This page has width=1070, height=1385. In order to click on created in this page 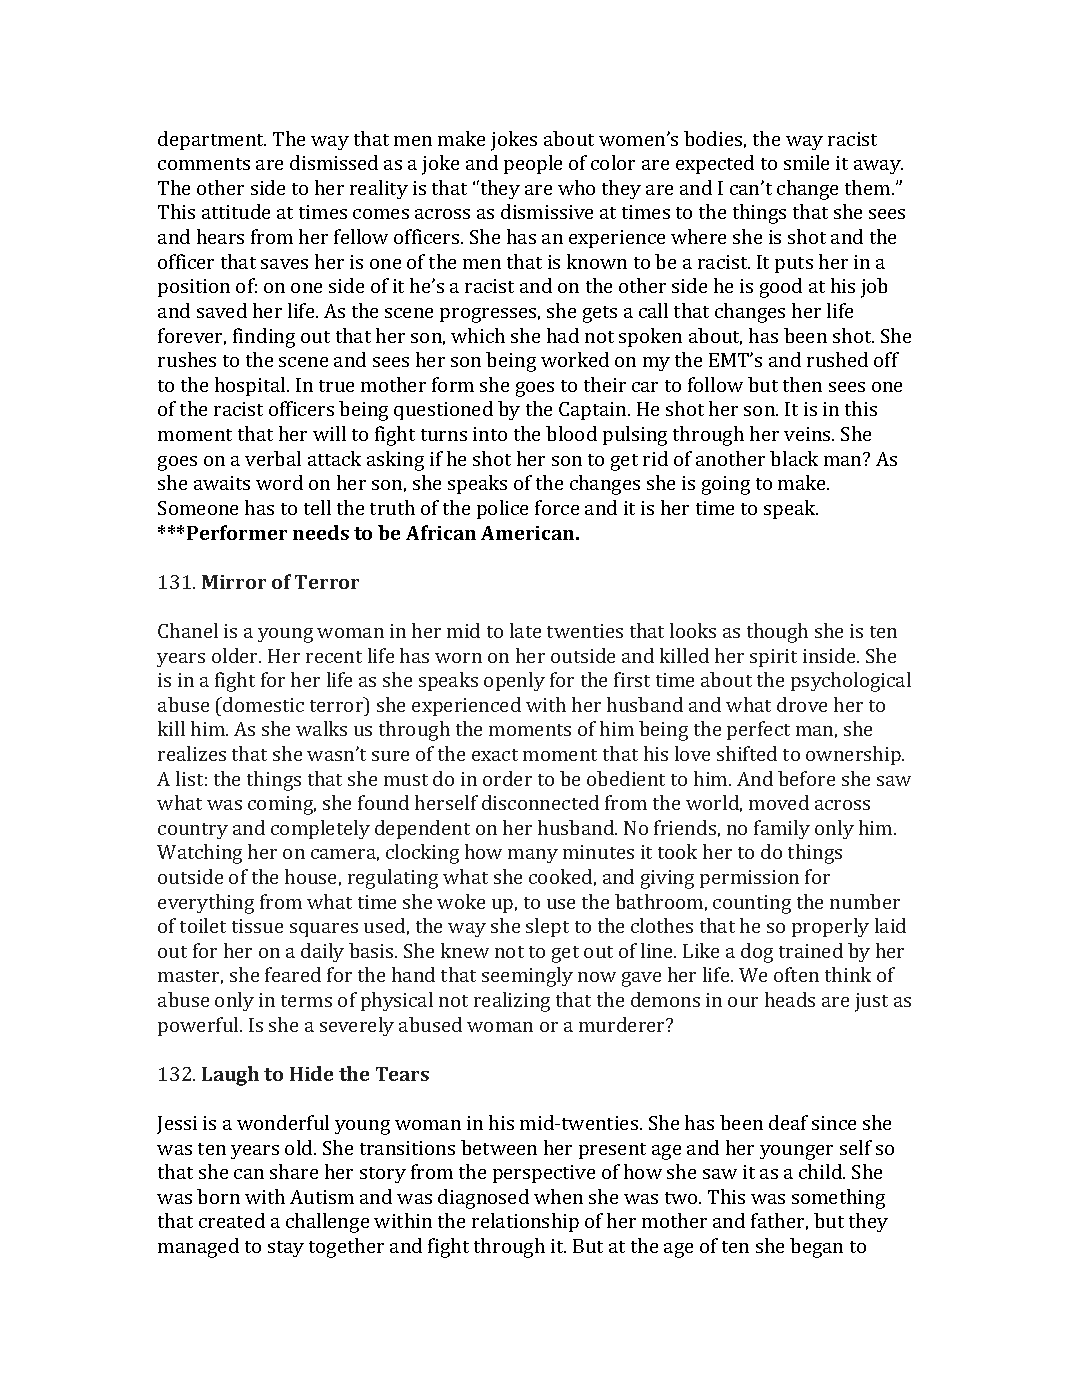, I will do `click(232, 1220)`.
